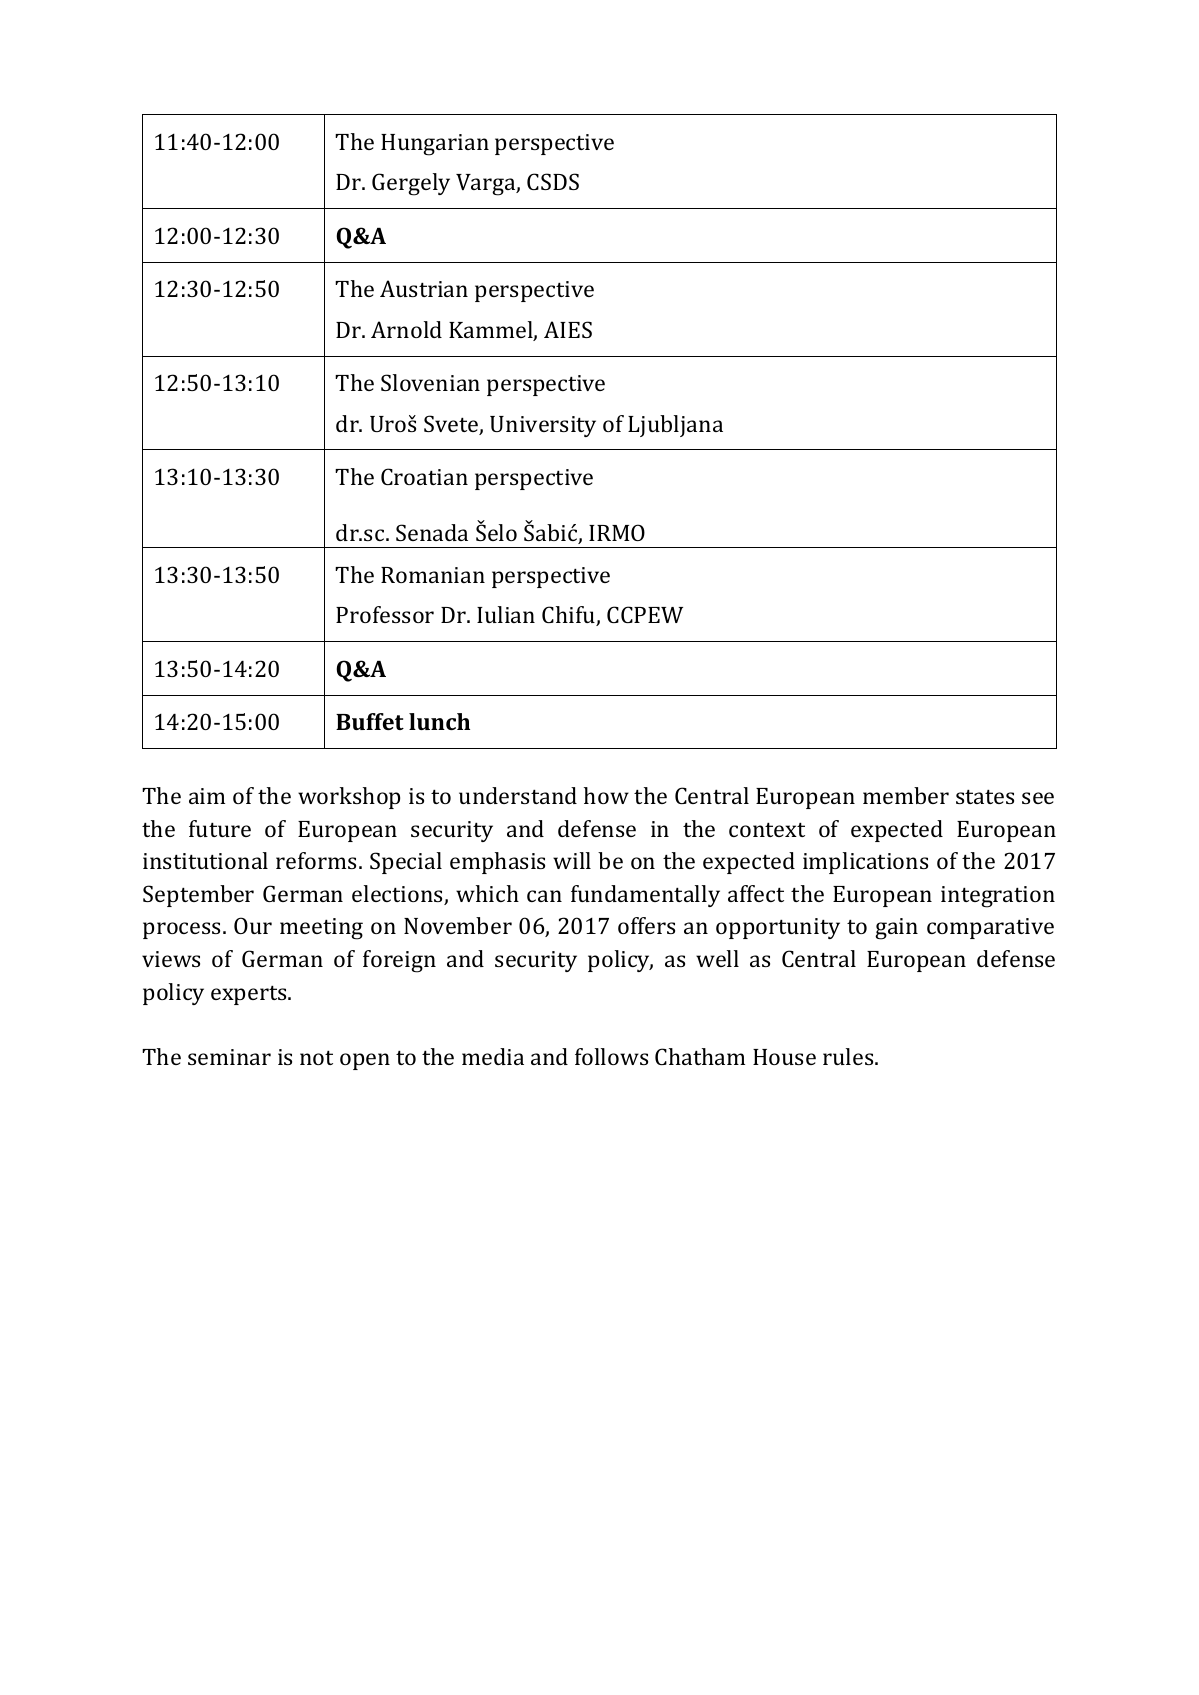  What do you see at coordinates (433, 575) in the image?
I see `Romanian` at bounding box center [433, 575].
